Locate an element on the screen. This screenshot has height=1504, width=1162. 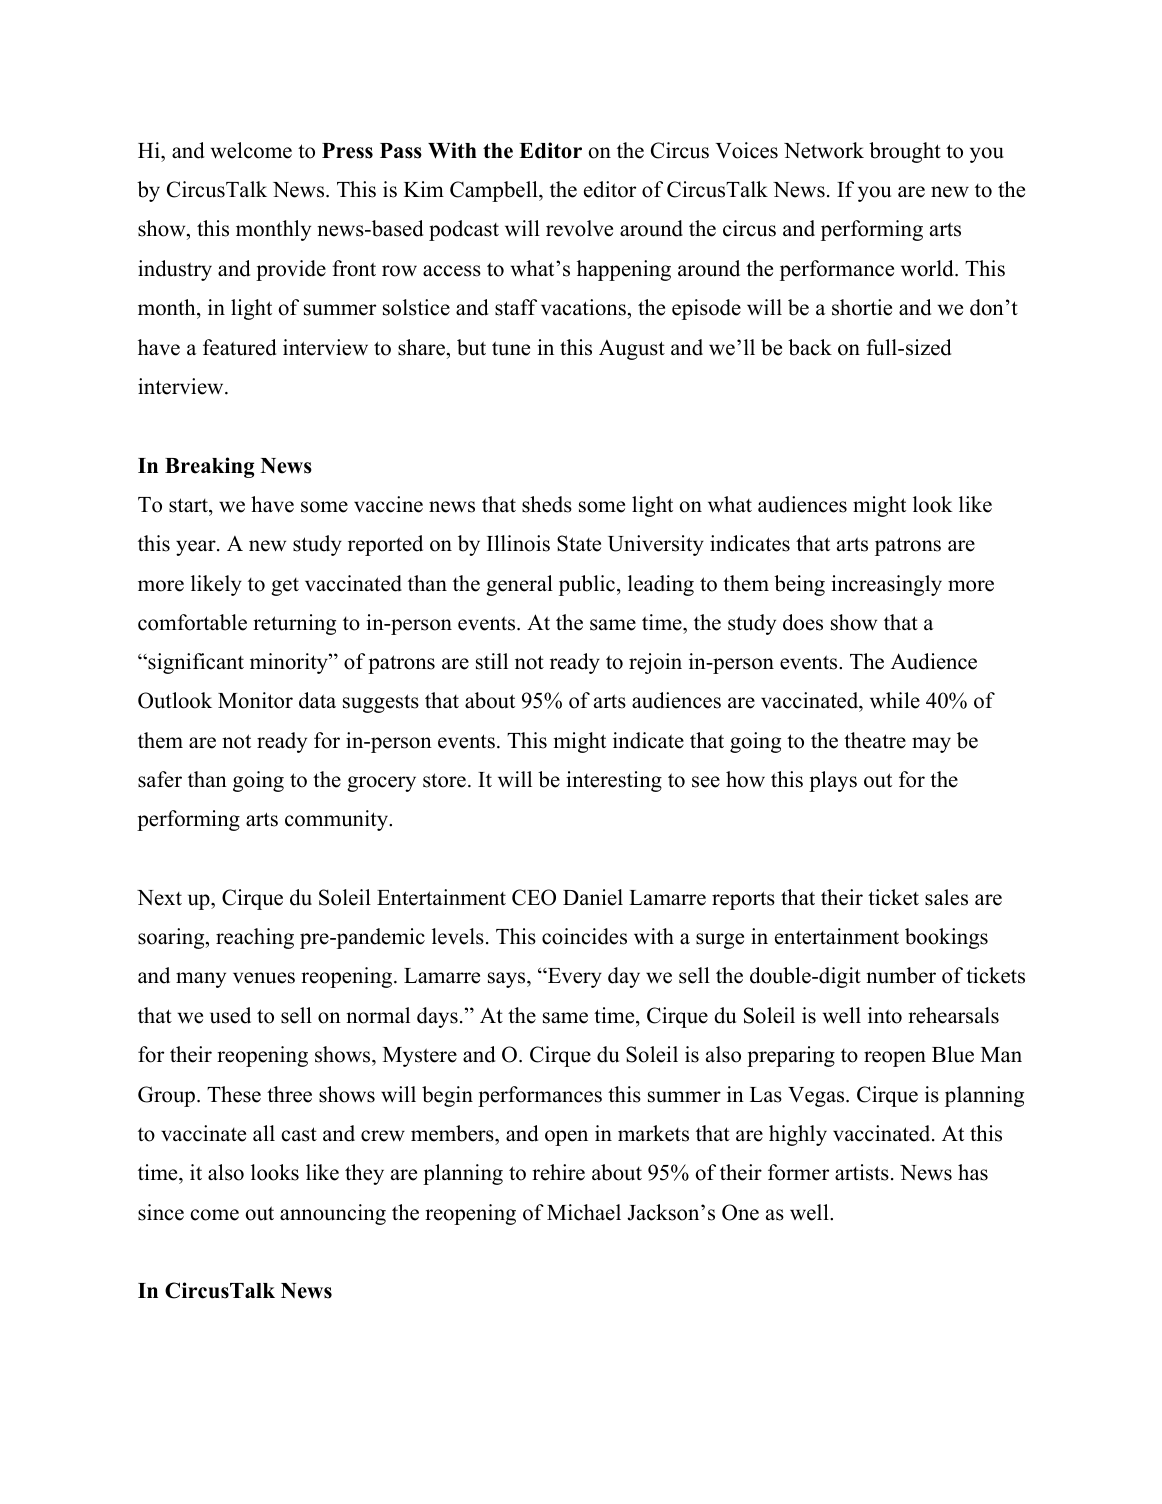
while is located at coordinates (895, 700).
